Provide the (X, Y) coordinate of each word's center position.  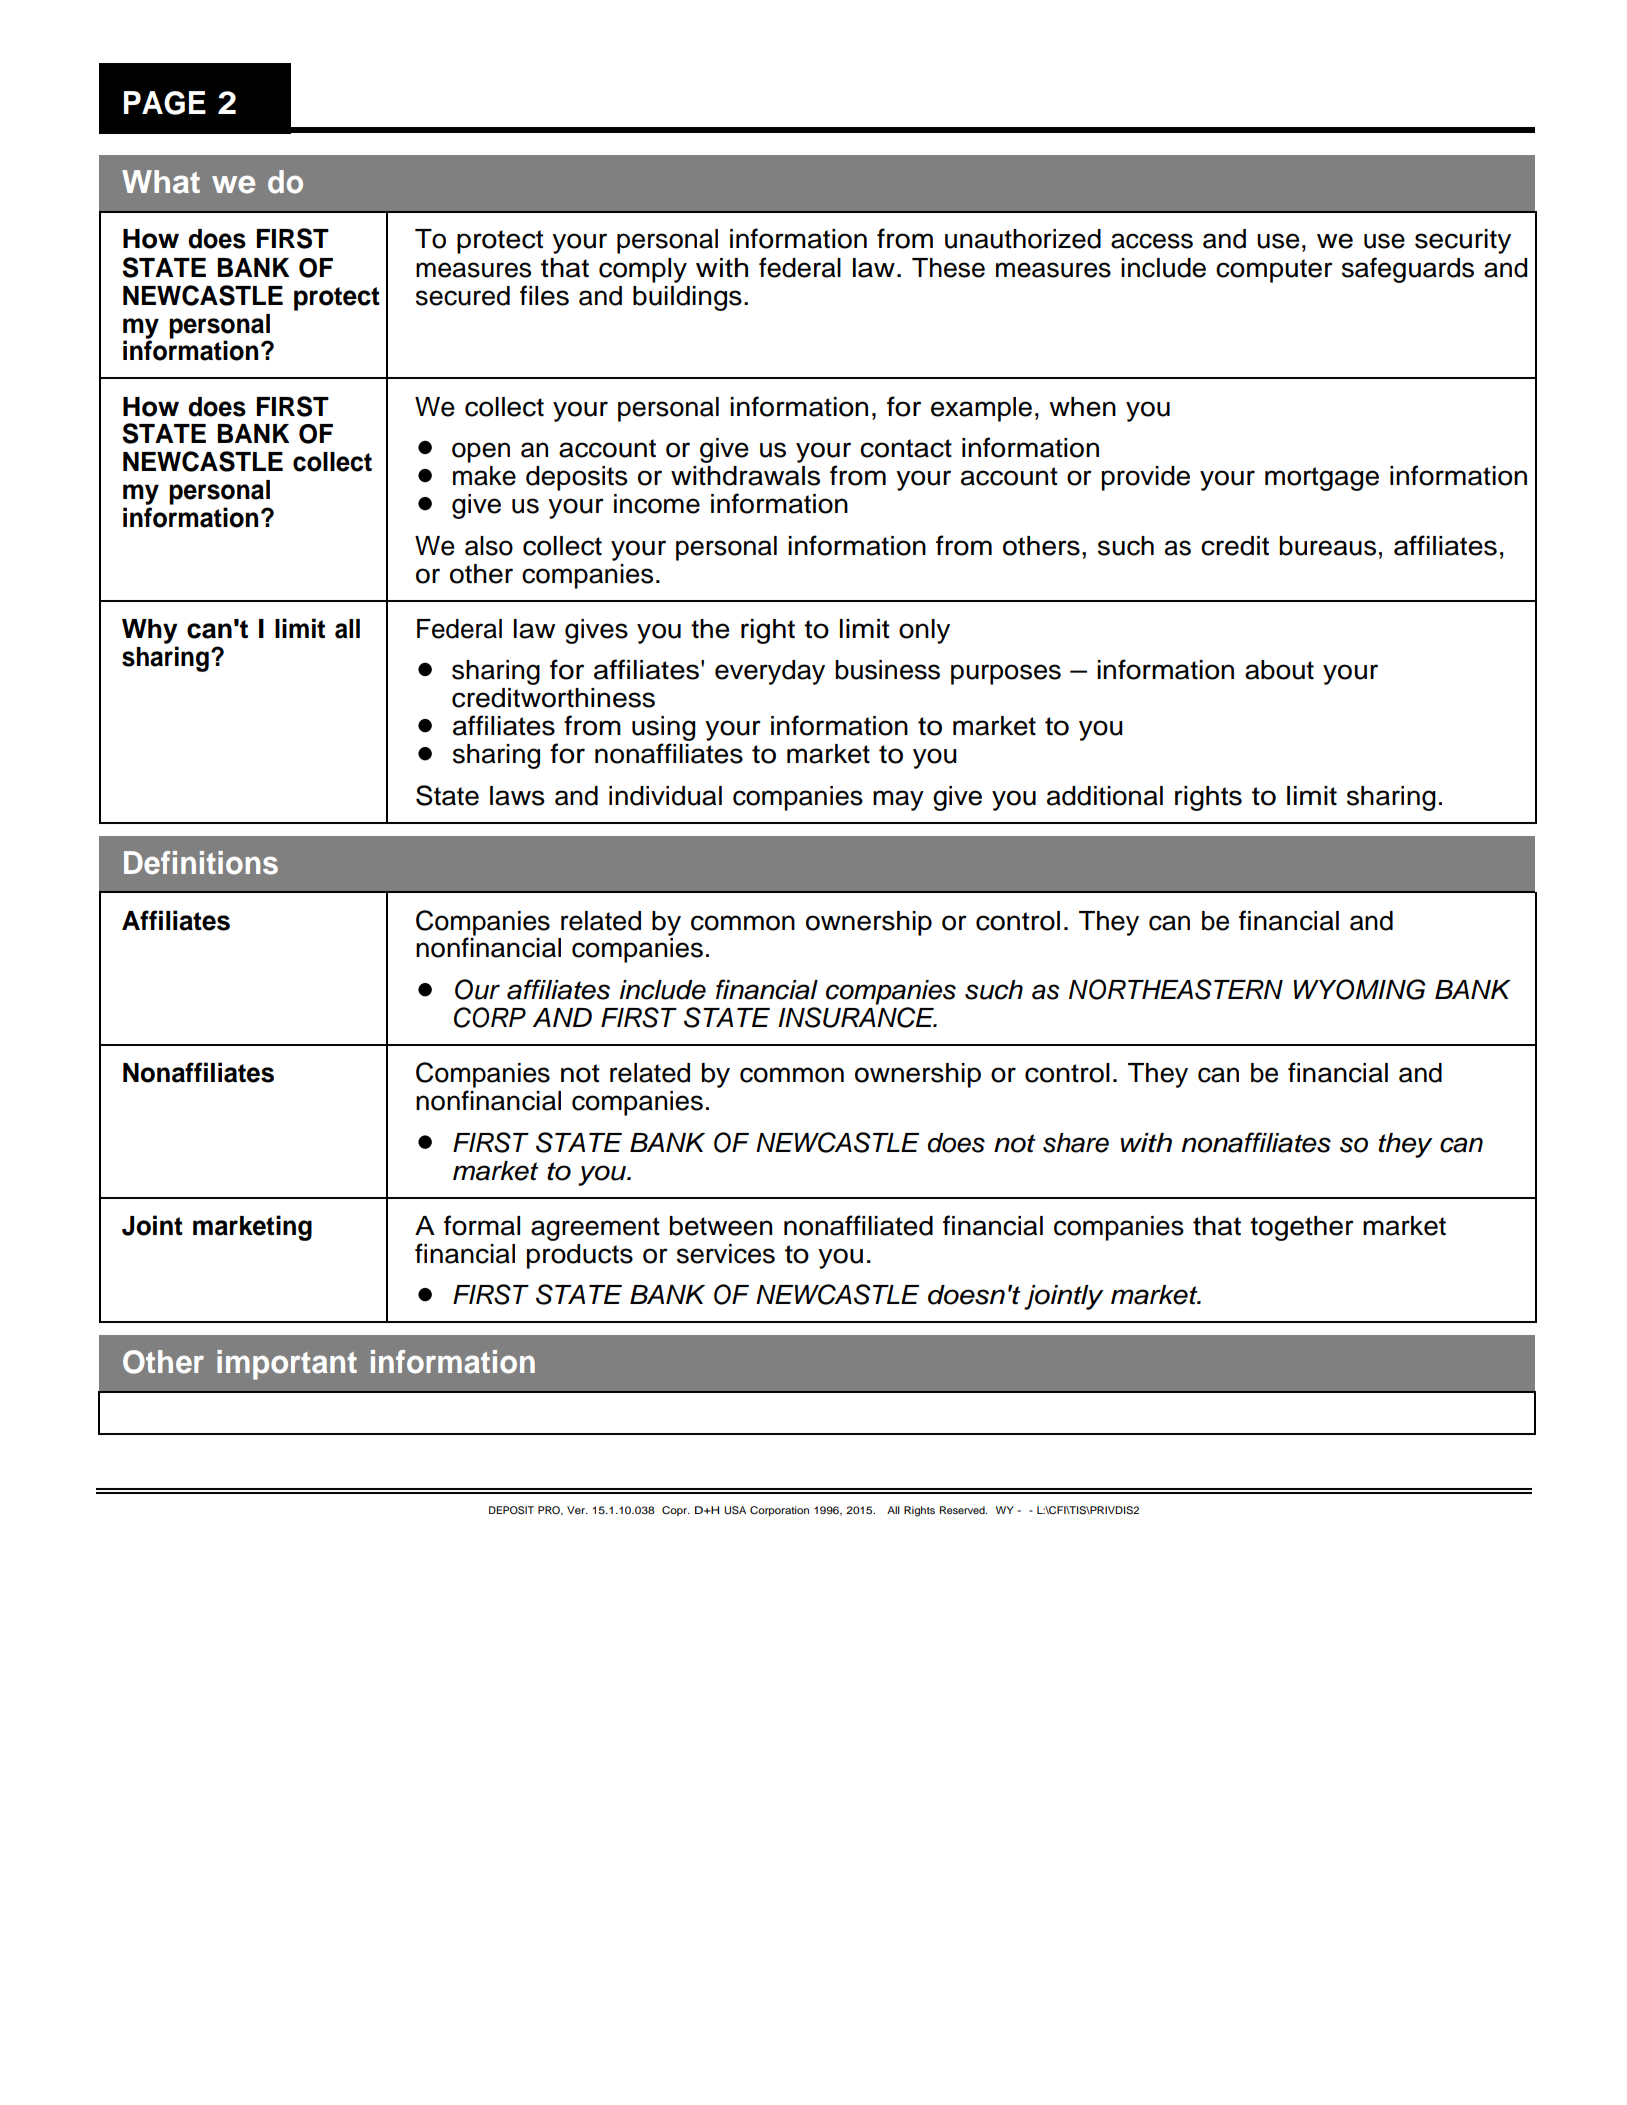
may (898, 800)
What (161, 182)
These (948, 268)
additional (1105, 796)
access (1152, 241)
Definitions (201, 863)
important (287, 1365)
